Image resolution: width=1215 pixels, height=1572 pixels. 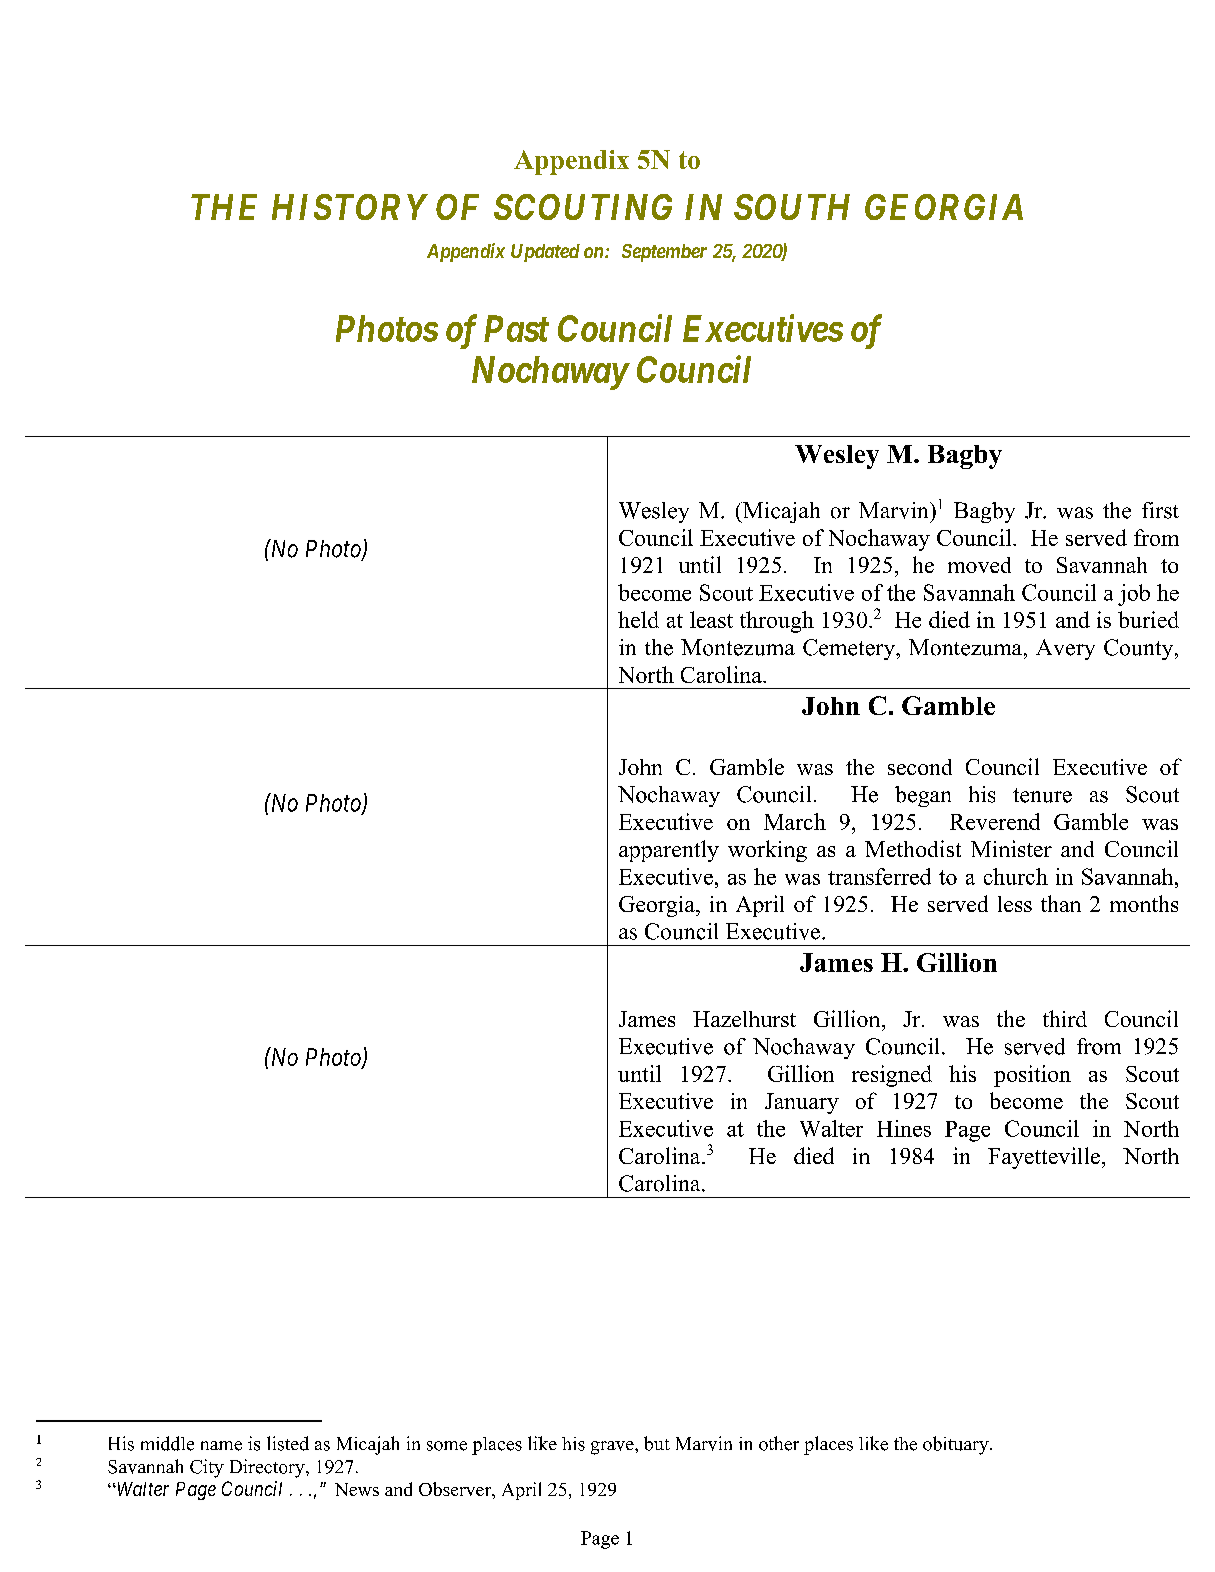 I want to click on but, so click(x=657, y=1443).
